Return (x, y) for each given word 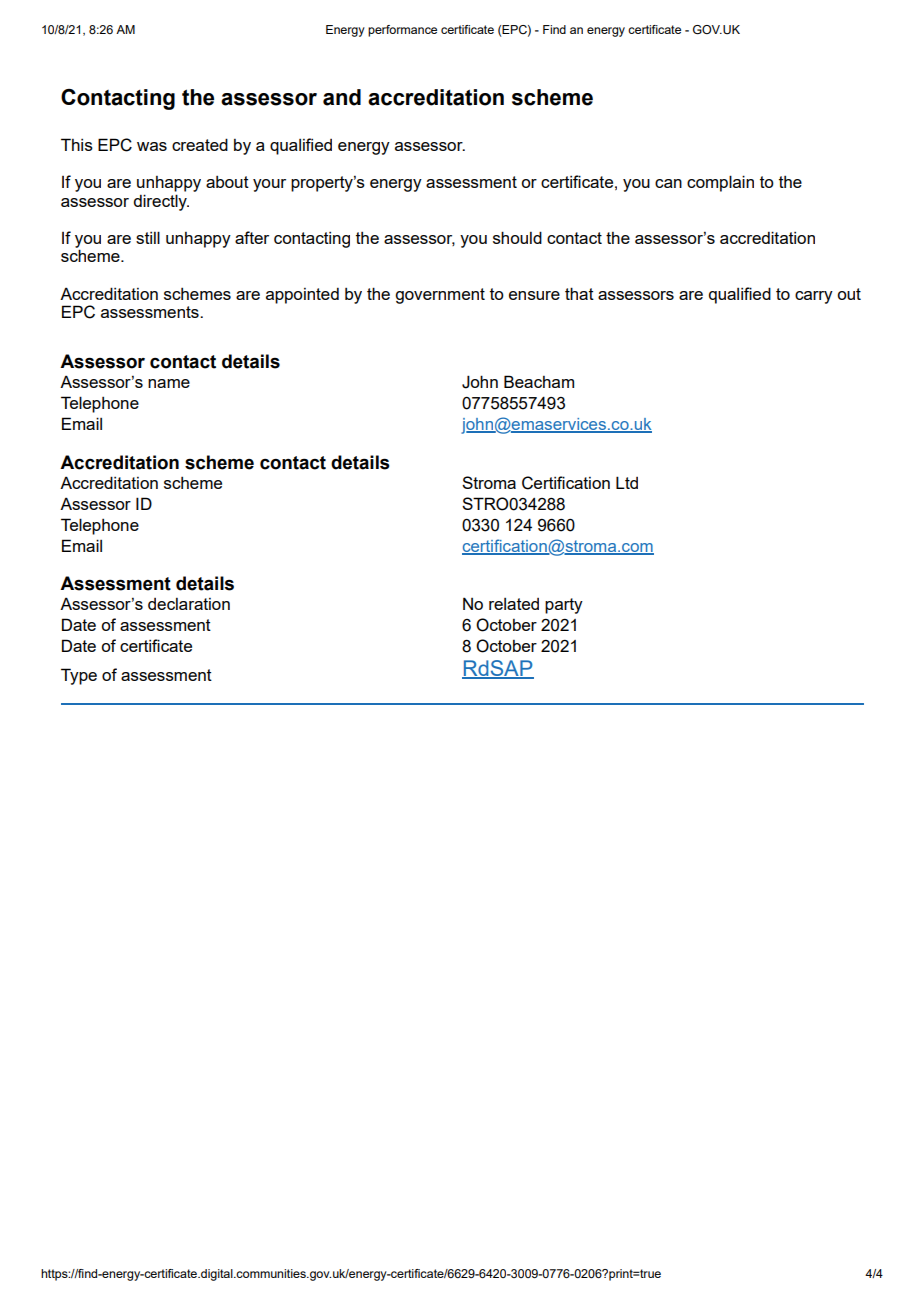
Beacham (539, 381)
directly (161, 202)
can (668, 183)
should (517, 237)
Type (79, 676)
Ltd (627, 482)
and (342, 97)
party (564, 606)
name (169, 383)
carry (814, 297)
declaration (189, 604)
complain (720, 183)
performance (402, 31)
